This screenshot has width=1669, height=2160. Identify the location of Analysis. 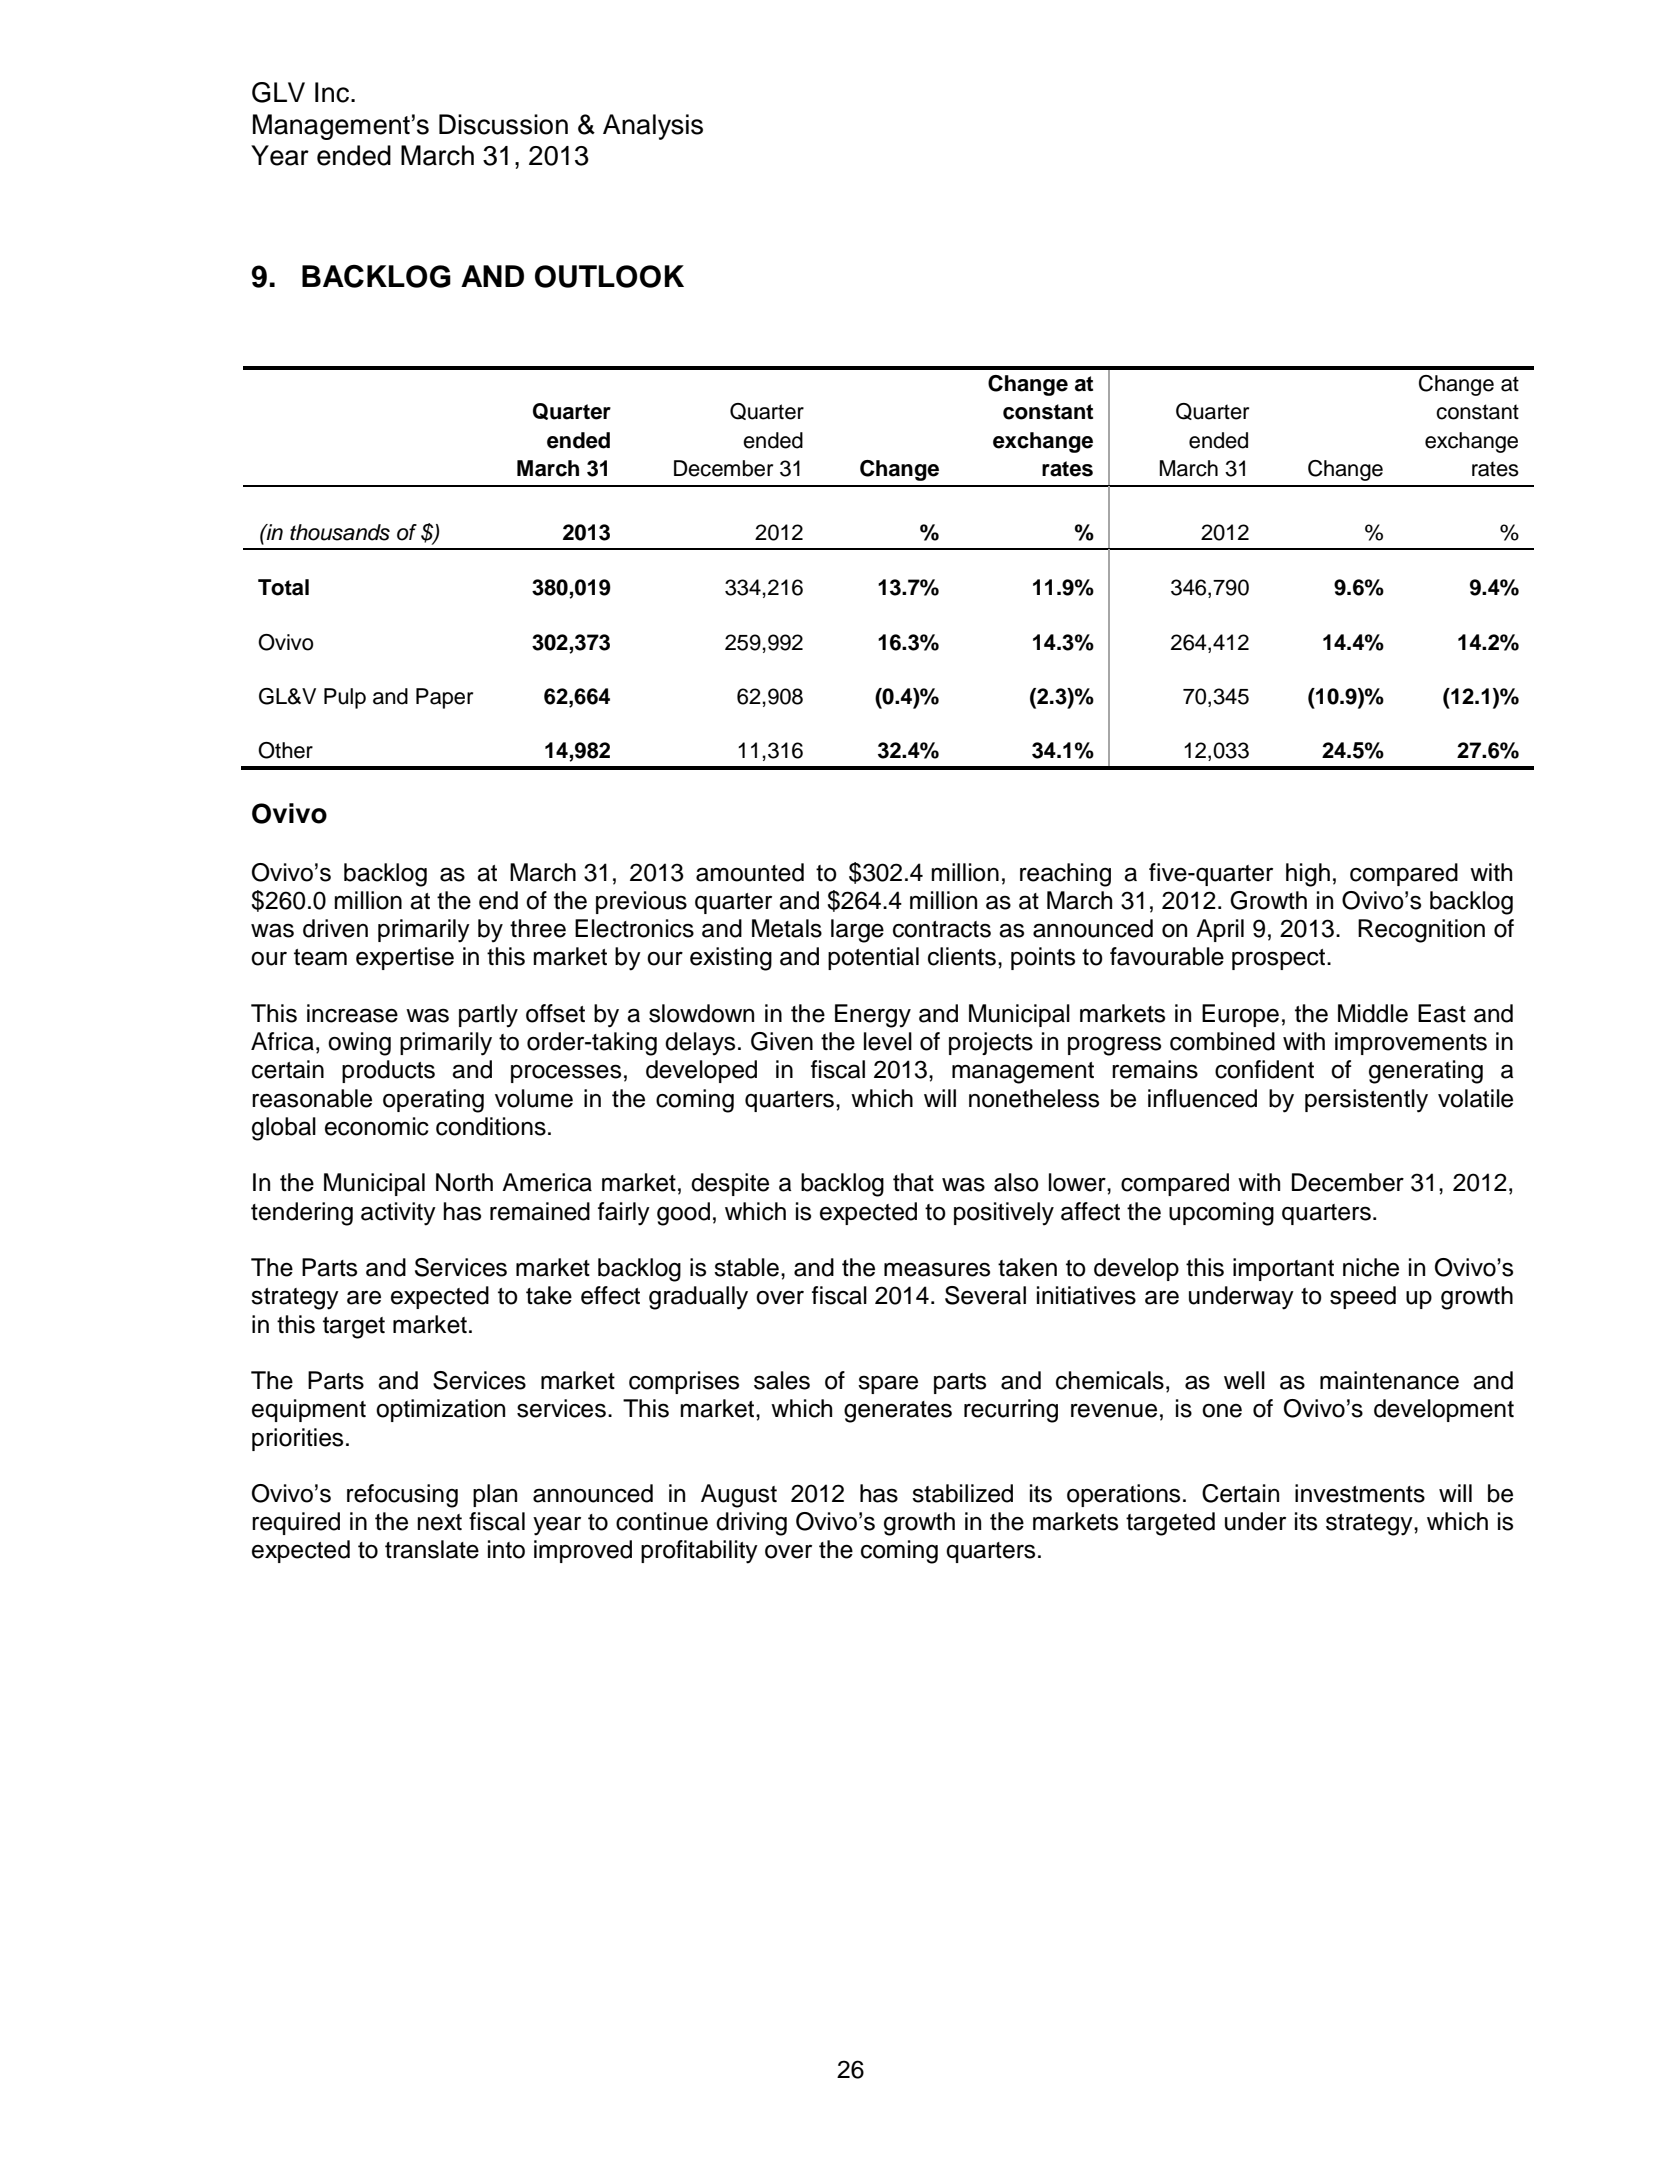
(653, 127).
